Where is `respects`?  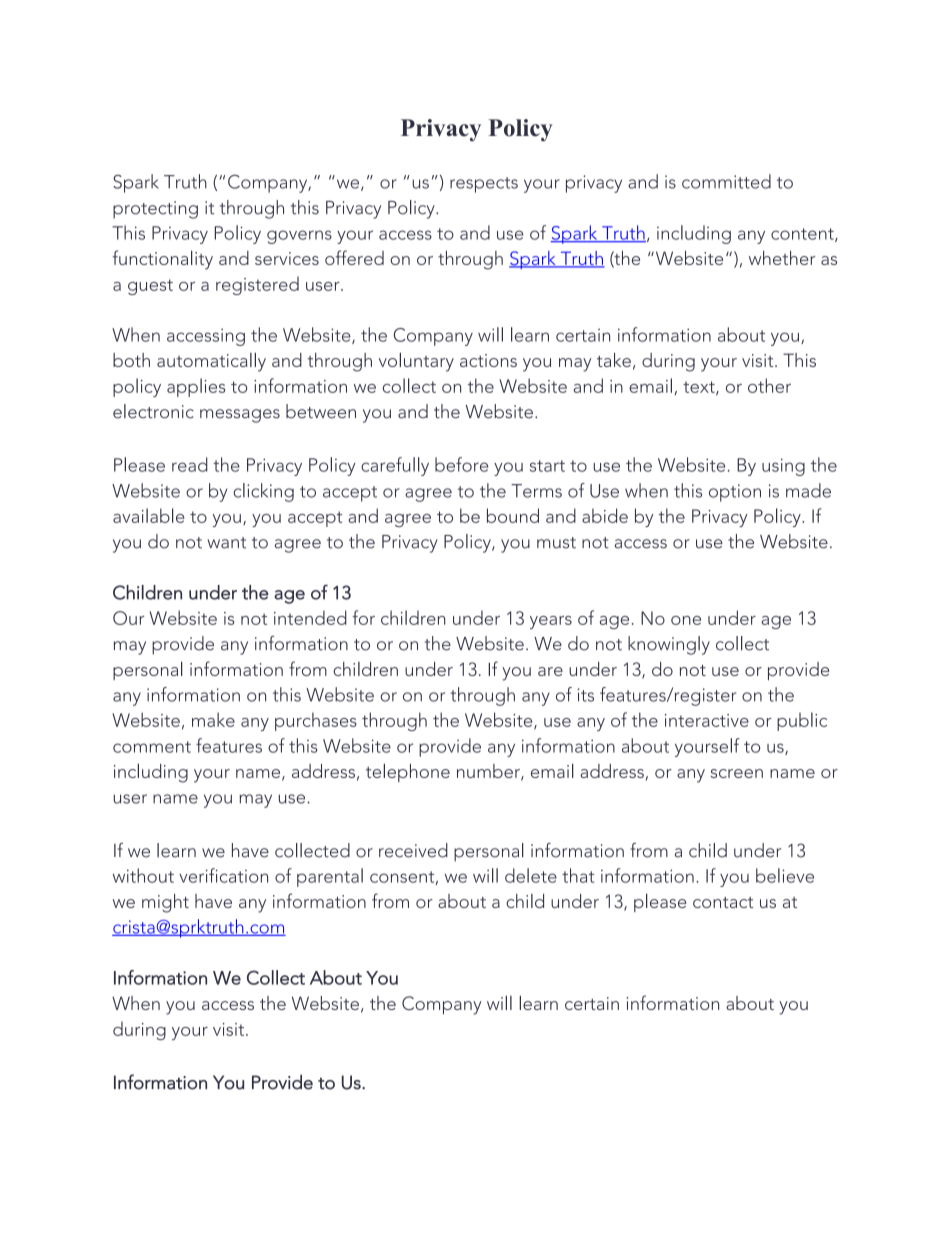
respects is located at coordinates (484, 185).
